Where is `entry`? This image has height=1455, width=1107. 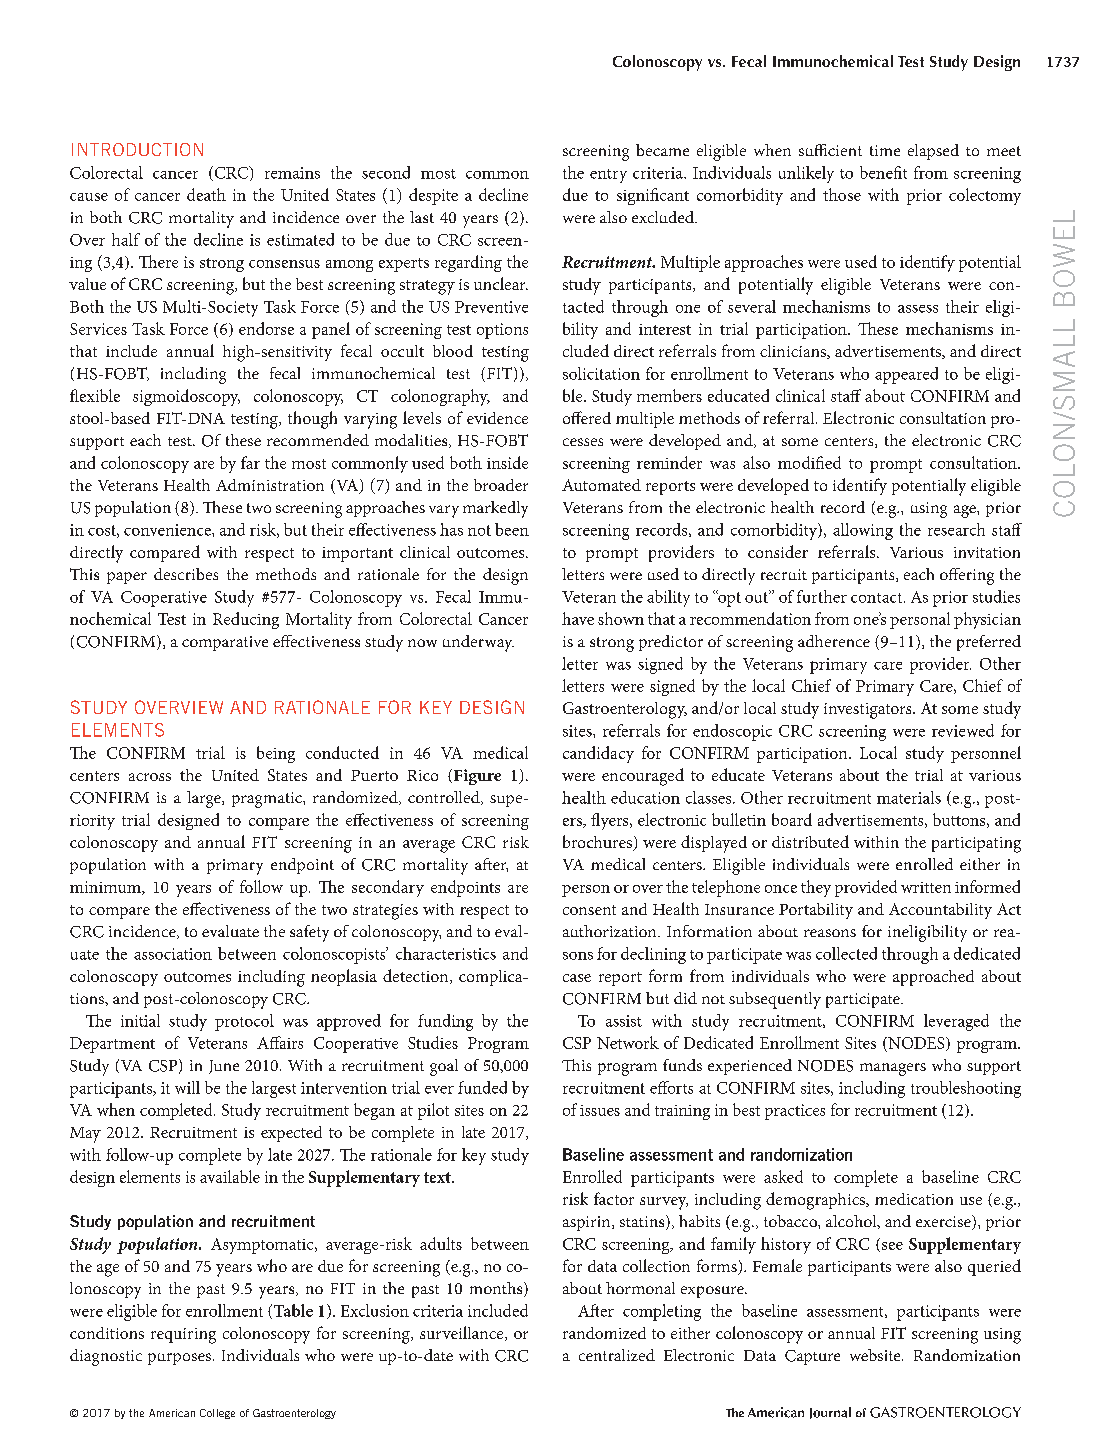 entry is located at coordinates (608, 176).
